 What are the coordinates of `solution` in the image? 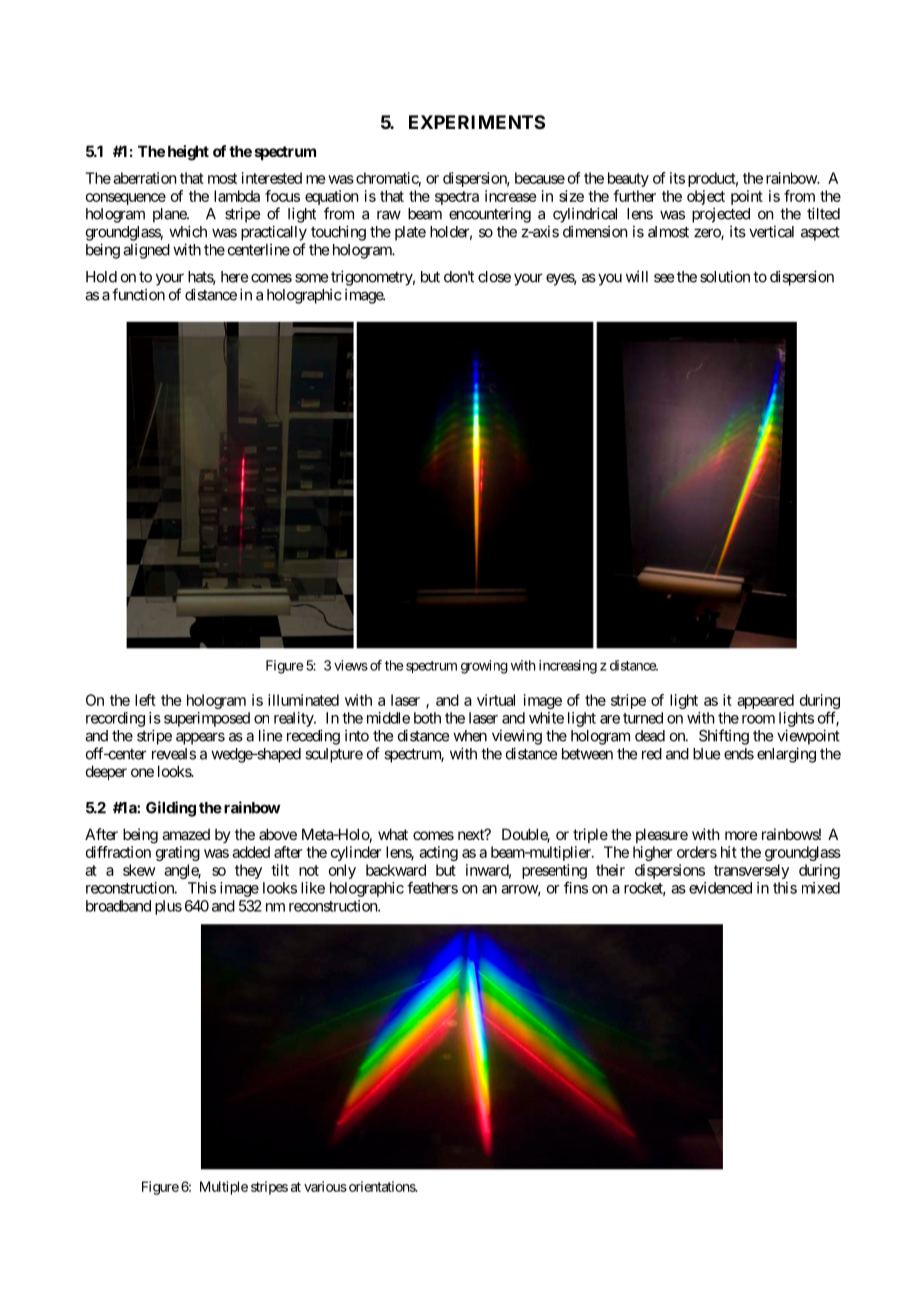 It's located at (725, 276).
